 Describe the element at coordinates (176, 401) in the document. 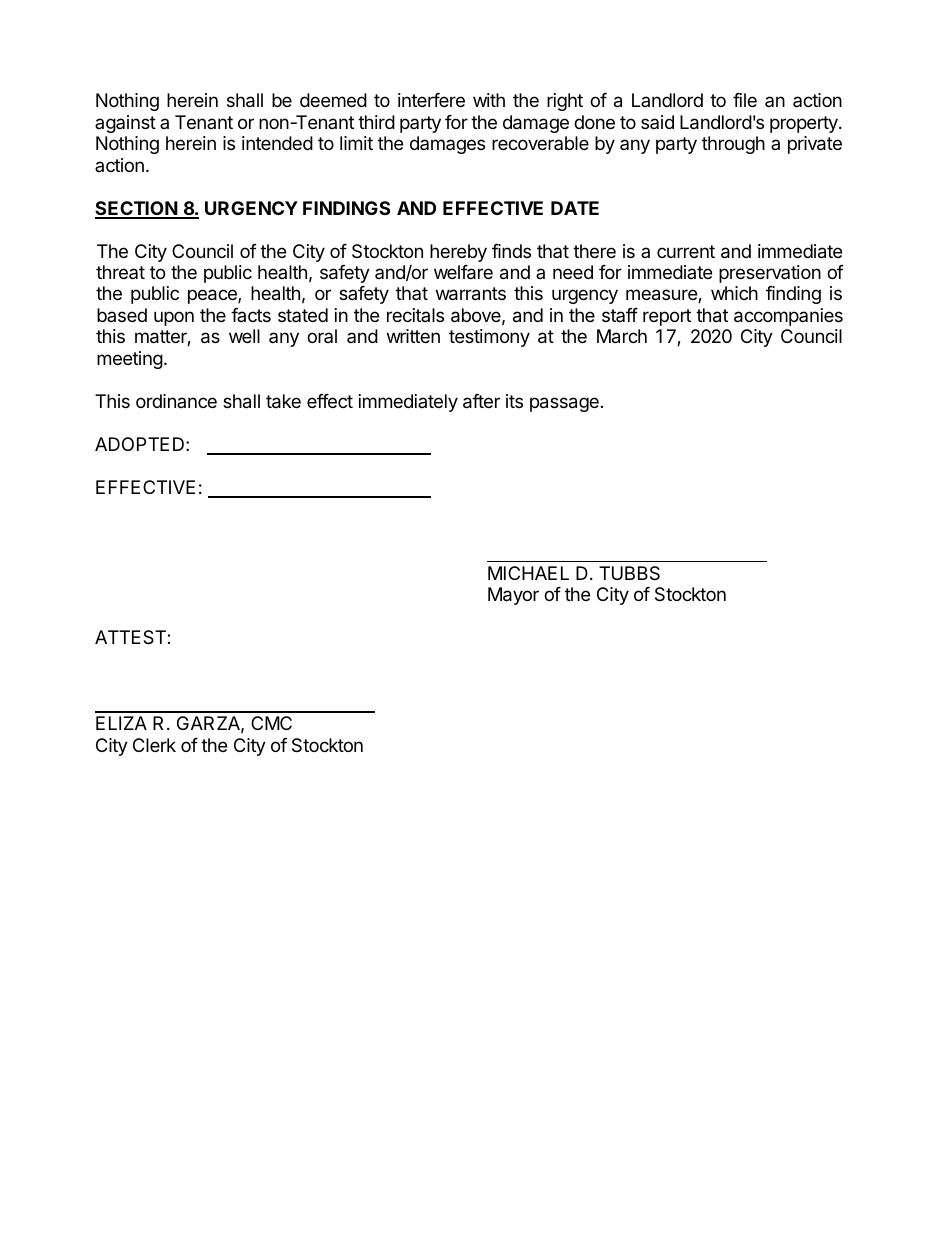

I see `ordinance` at that location.
